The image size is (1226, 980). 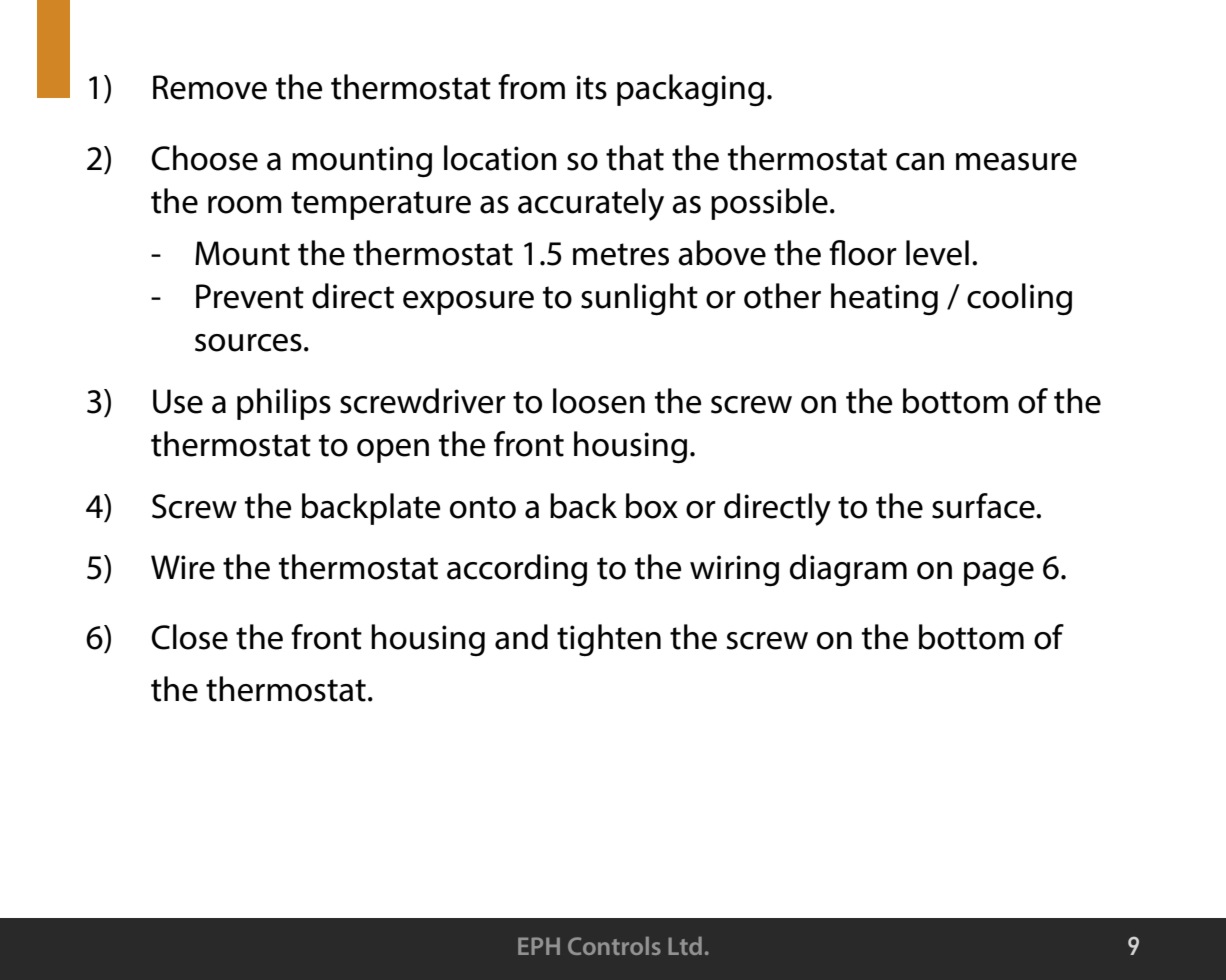 I want to click on Remove, so click(x=210, y=87).
